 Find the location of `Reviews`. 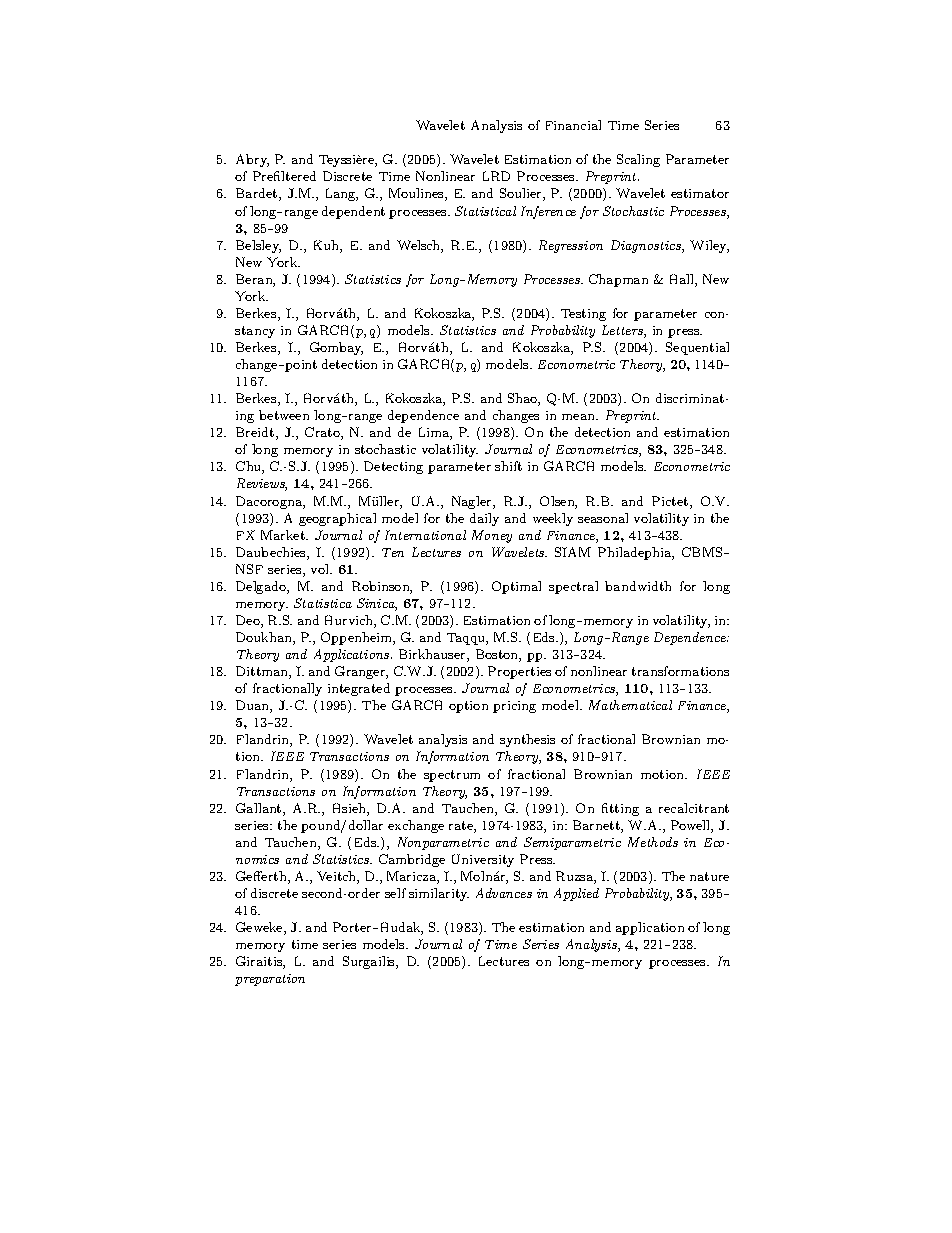

Reviews is located at coordinates (262, 484).
